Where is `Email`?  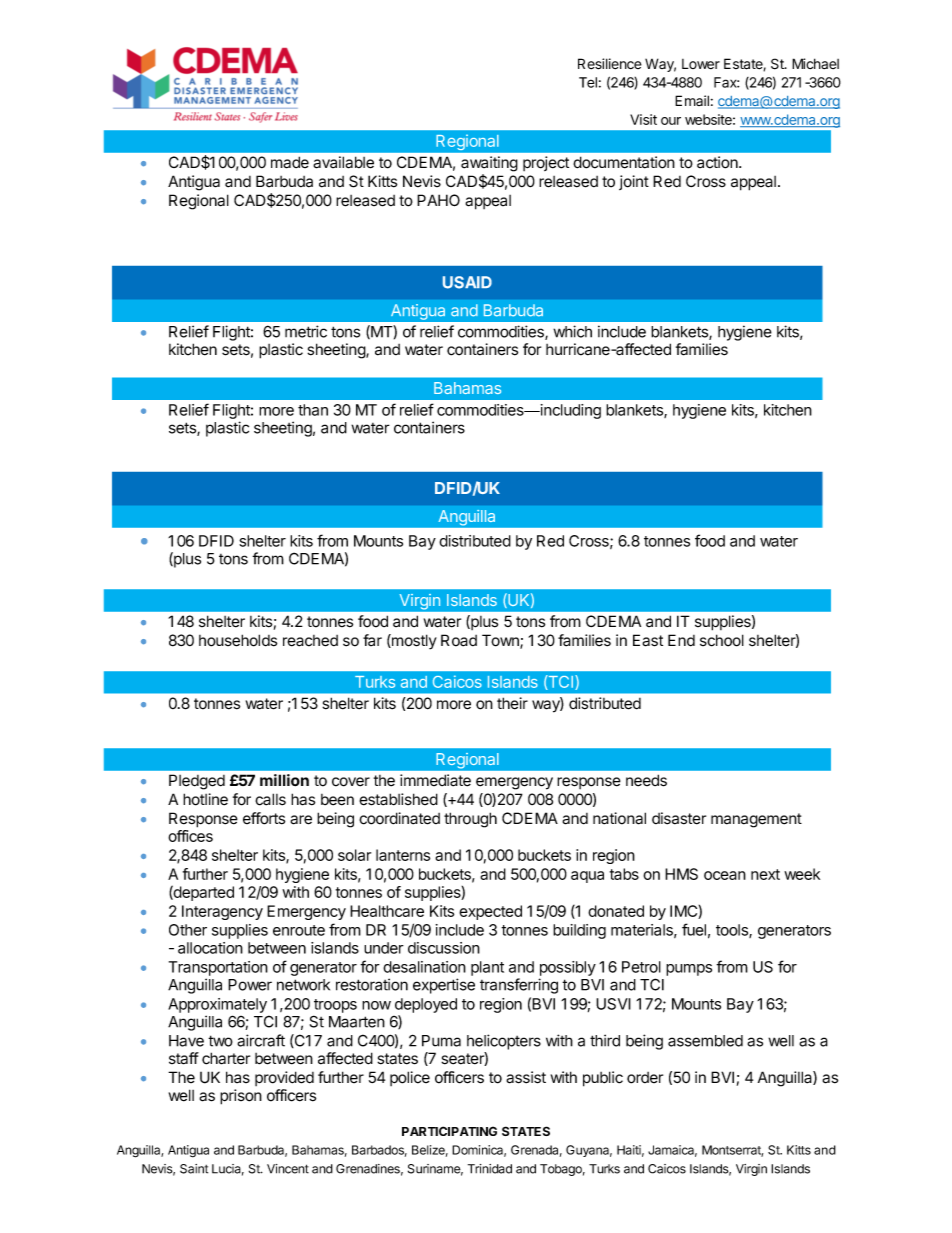
Email is located at coordinates (692, 100).
